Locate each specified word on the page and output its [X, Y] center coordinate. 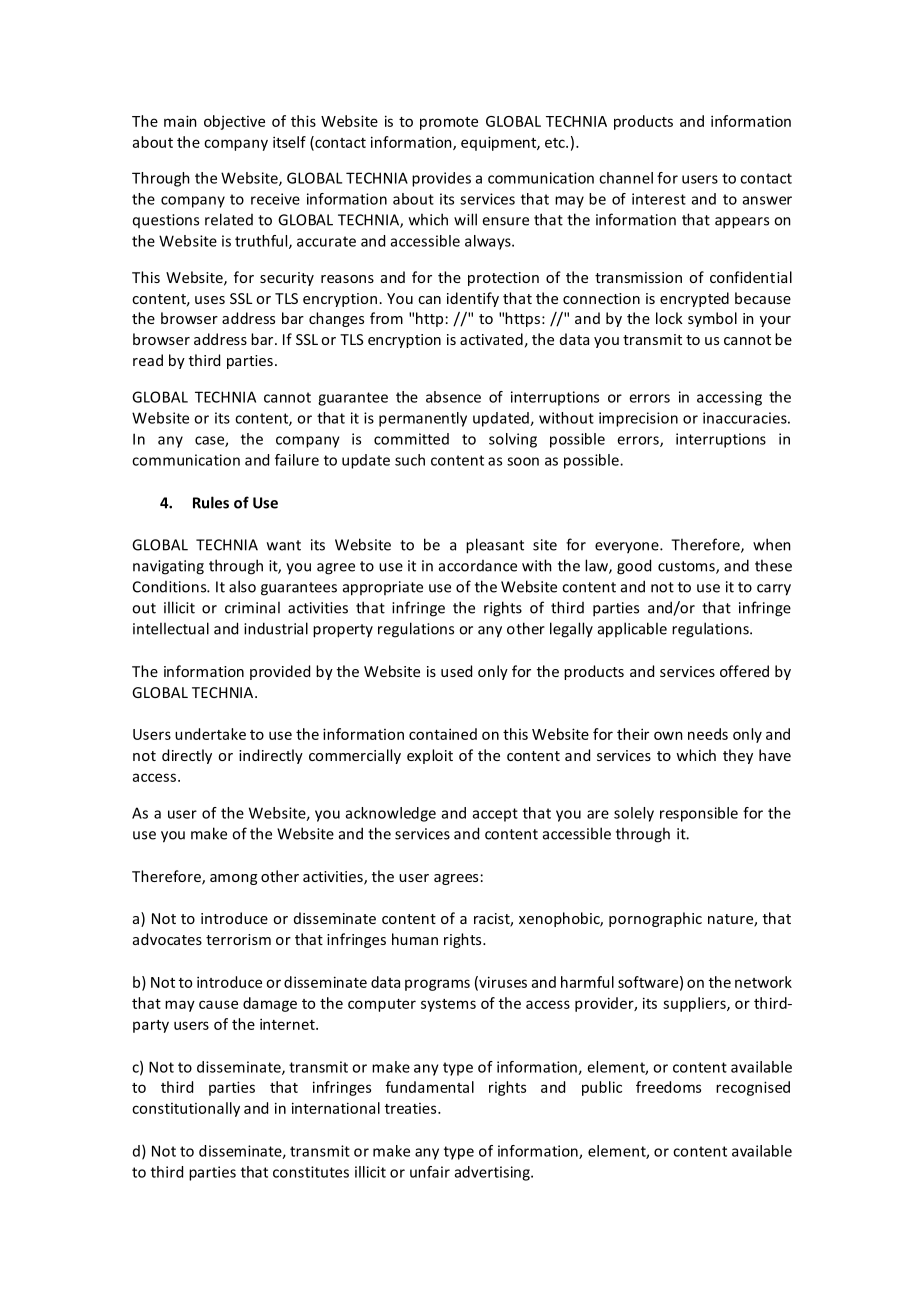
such [410, 460]
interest [659, 199]
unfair [430, 1172]
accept [495, 815]
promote [449, 123]
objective [234, 122]
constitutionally [186, 1109]
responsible [699, 814]
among [233, 879]
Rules [211, 502]
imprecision [638, 419]
